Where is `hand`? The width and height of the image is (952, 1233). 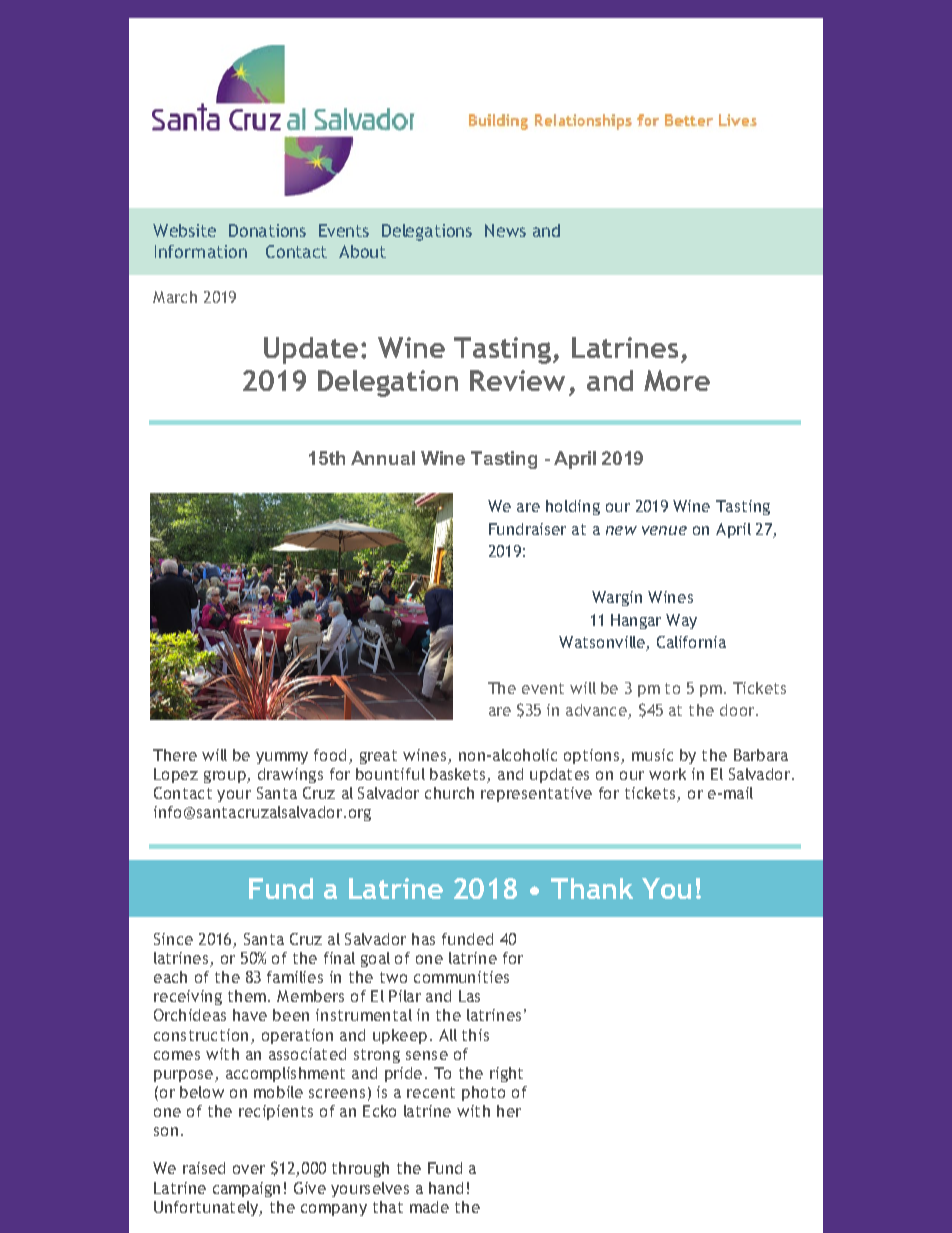
hand is located at coordinates (446, 1188).
